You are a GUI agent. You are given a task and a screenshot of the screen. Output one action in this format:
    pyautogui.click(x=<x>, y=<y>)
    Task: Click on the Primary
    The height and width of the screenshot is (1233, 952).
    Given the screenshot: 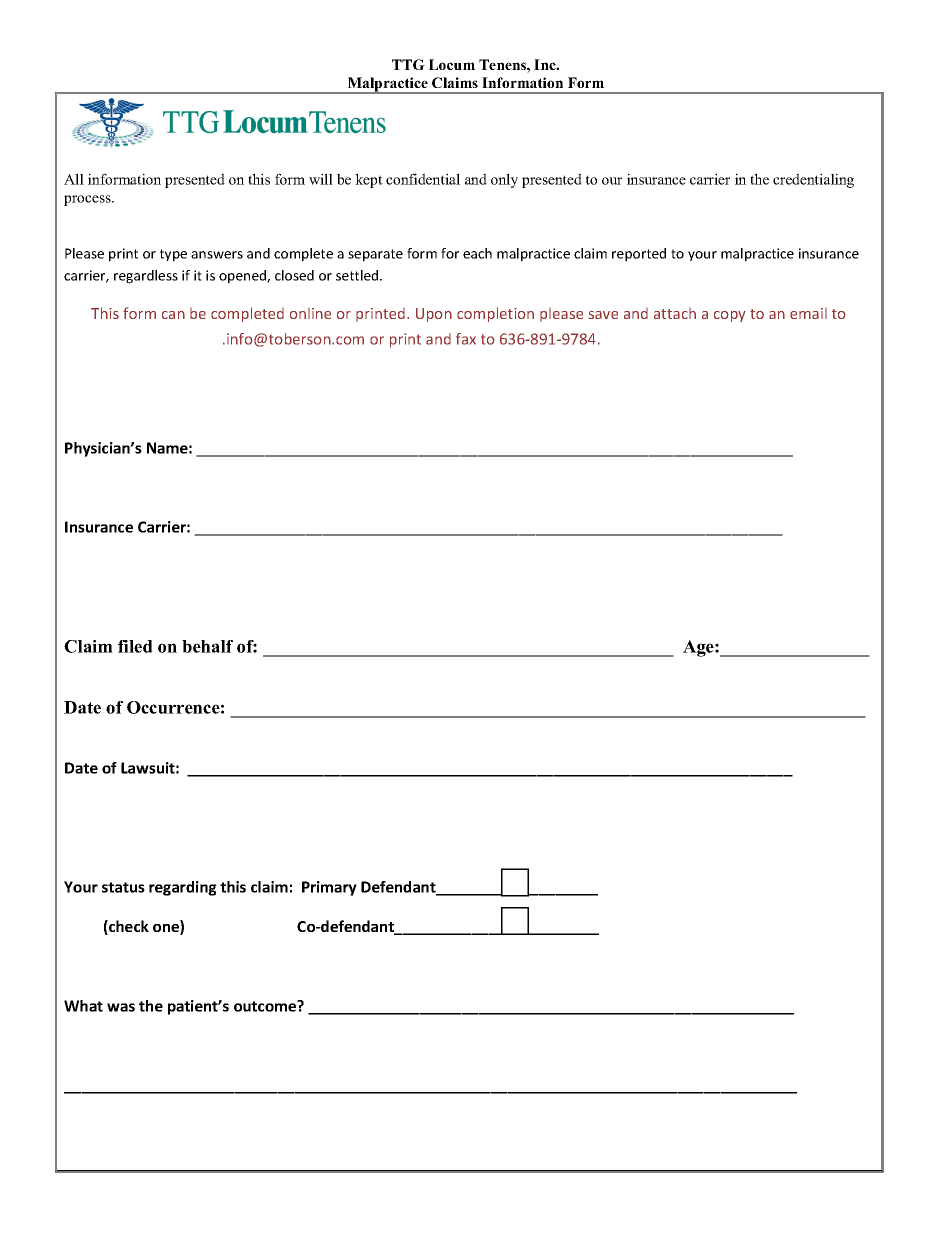 What is the action you would take?
    pyautogui.click(x=329, y=888)
